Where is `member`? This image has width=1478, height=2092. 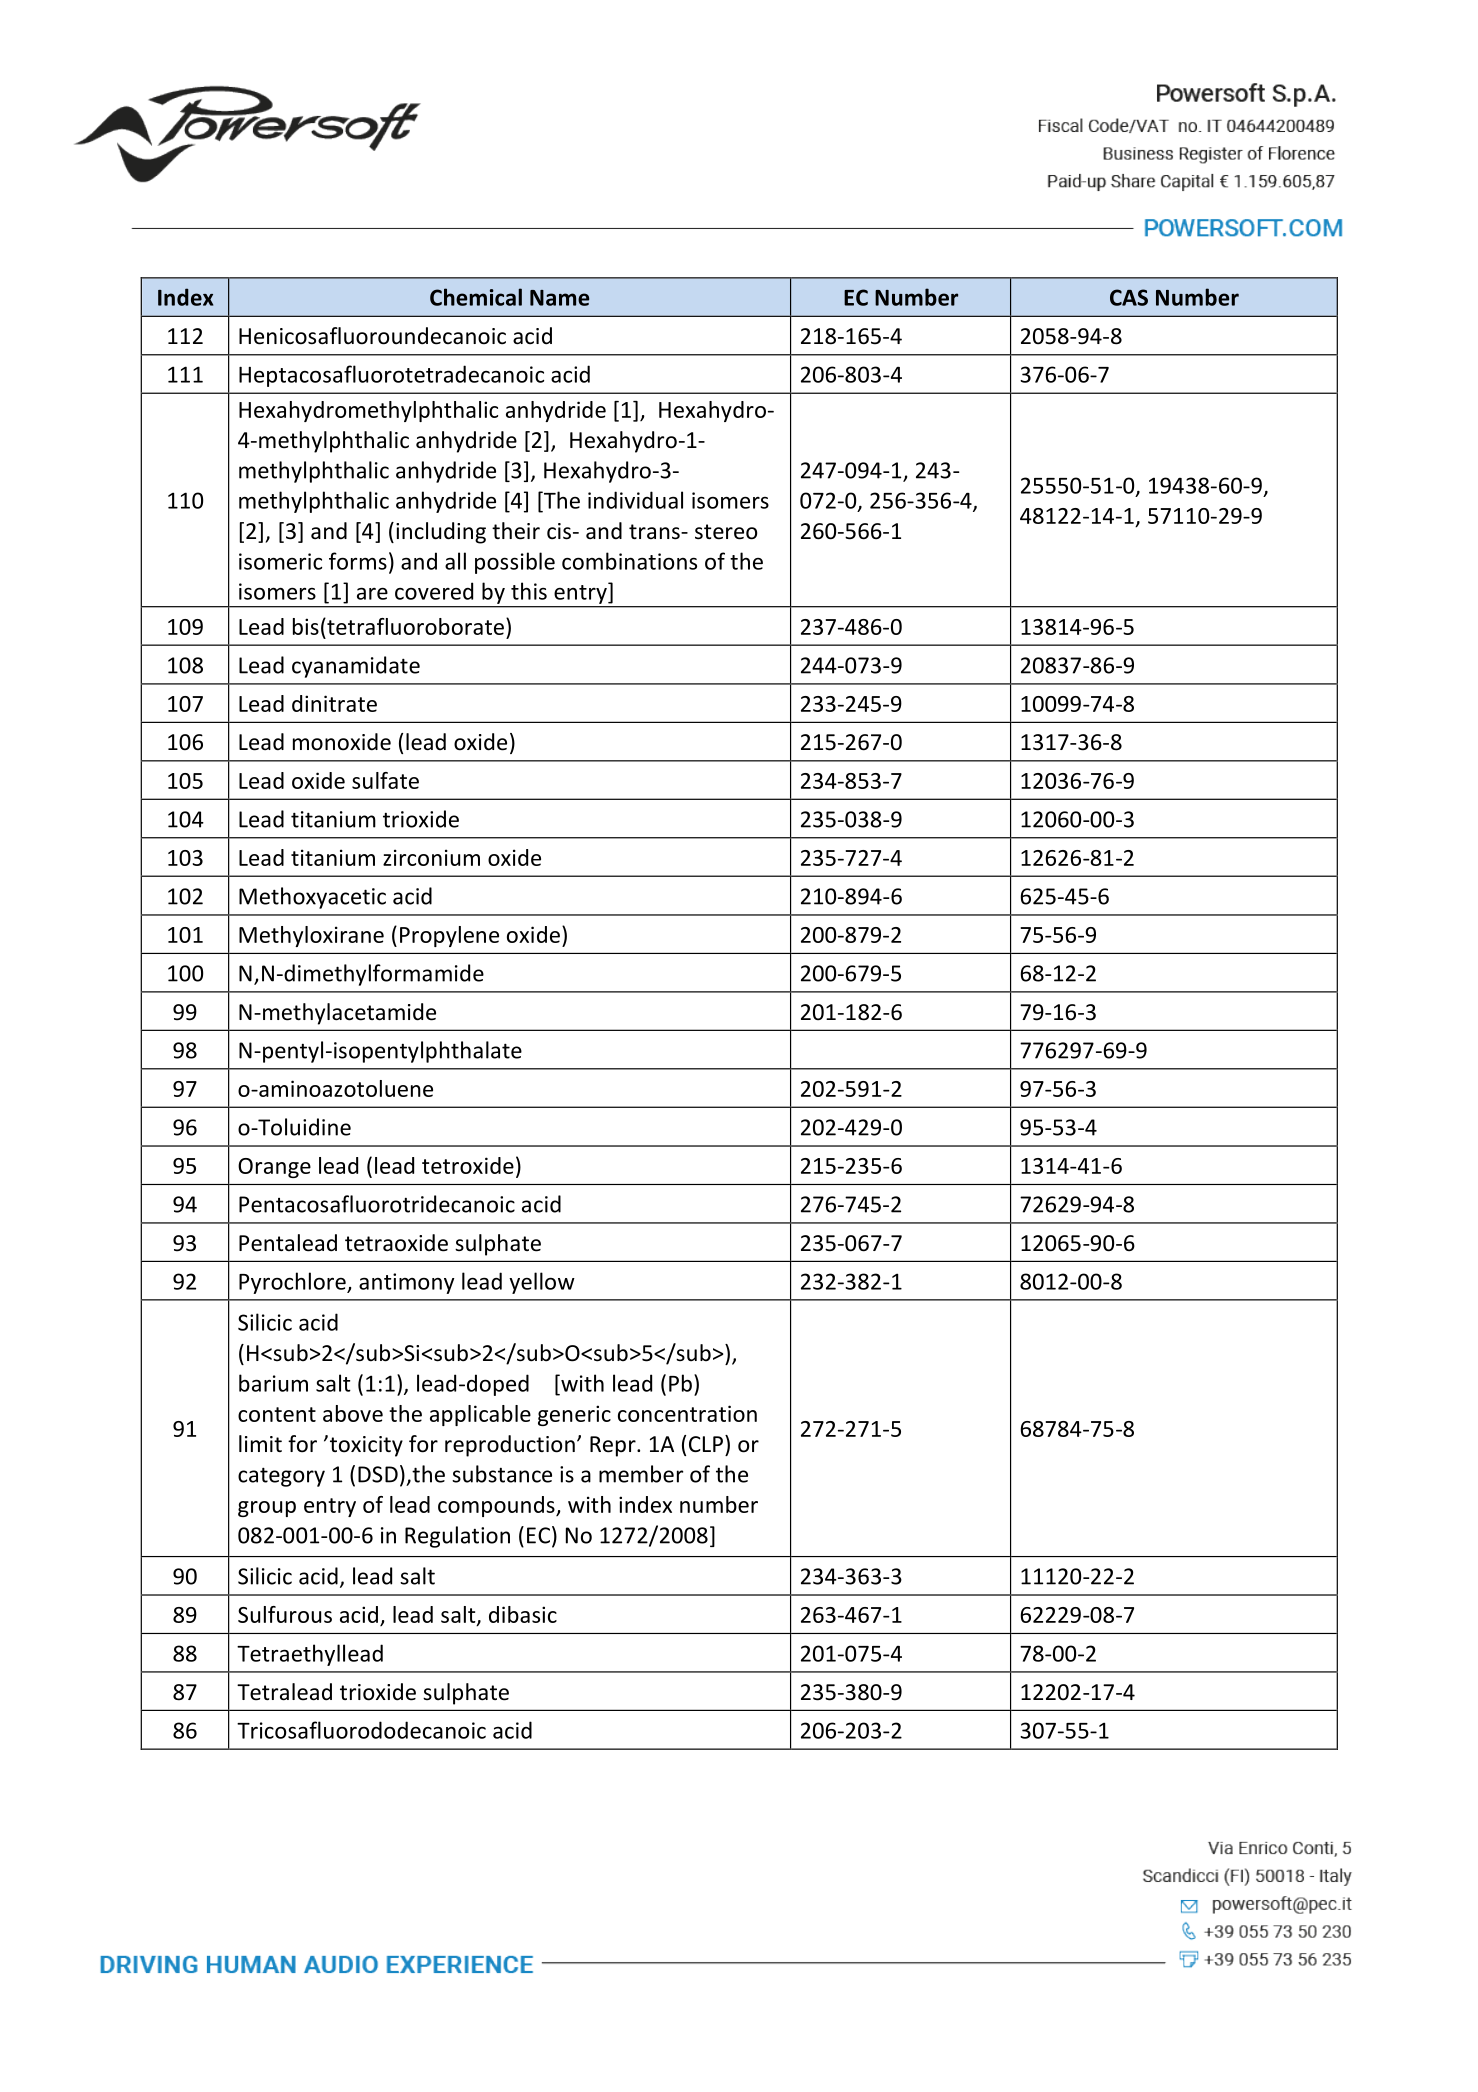 member is located at coordinates (641, 1474).
